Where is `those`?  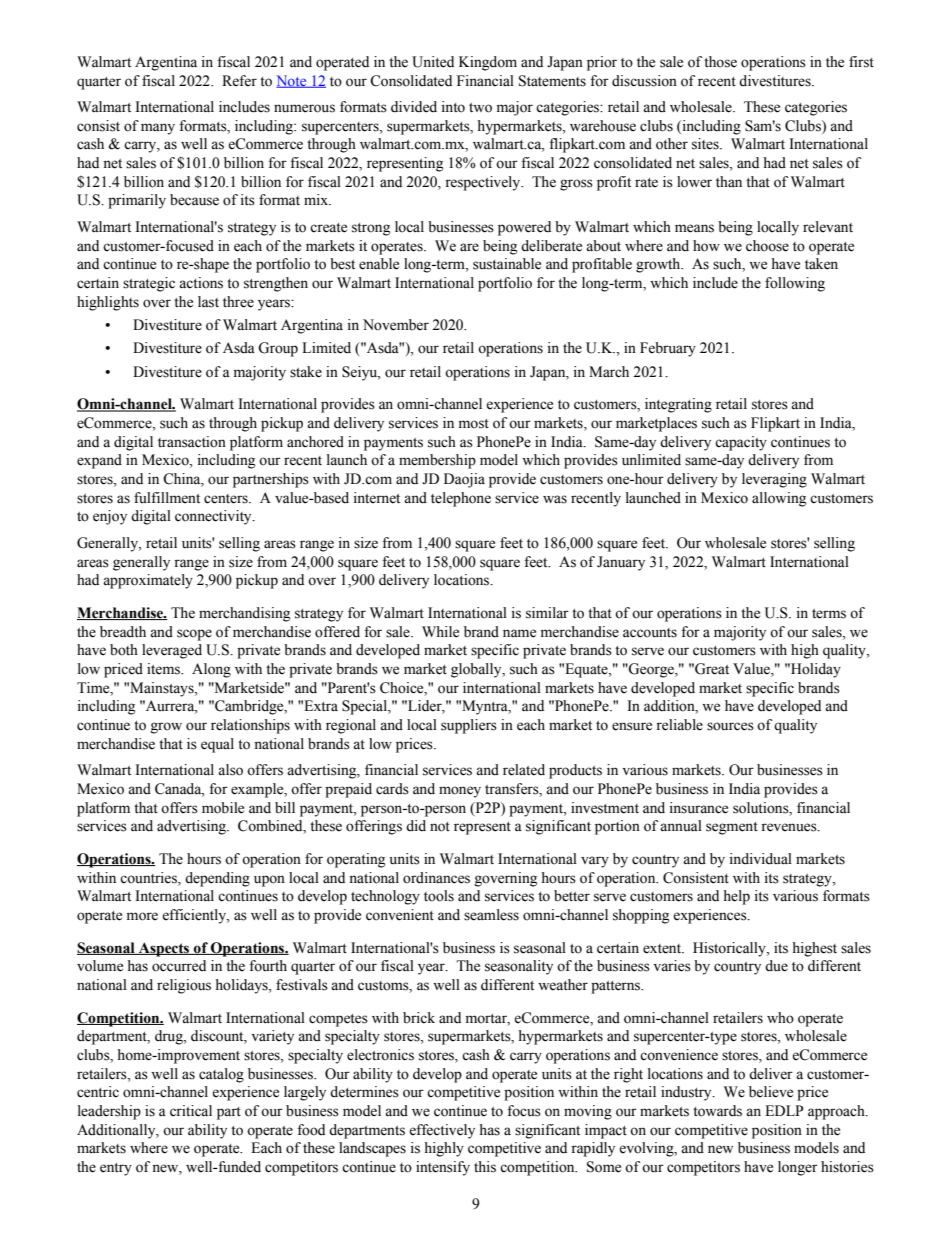
those is located at coordinates (720, 62).
